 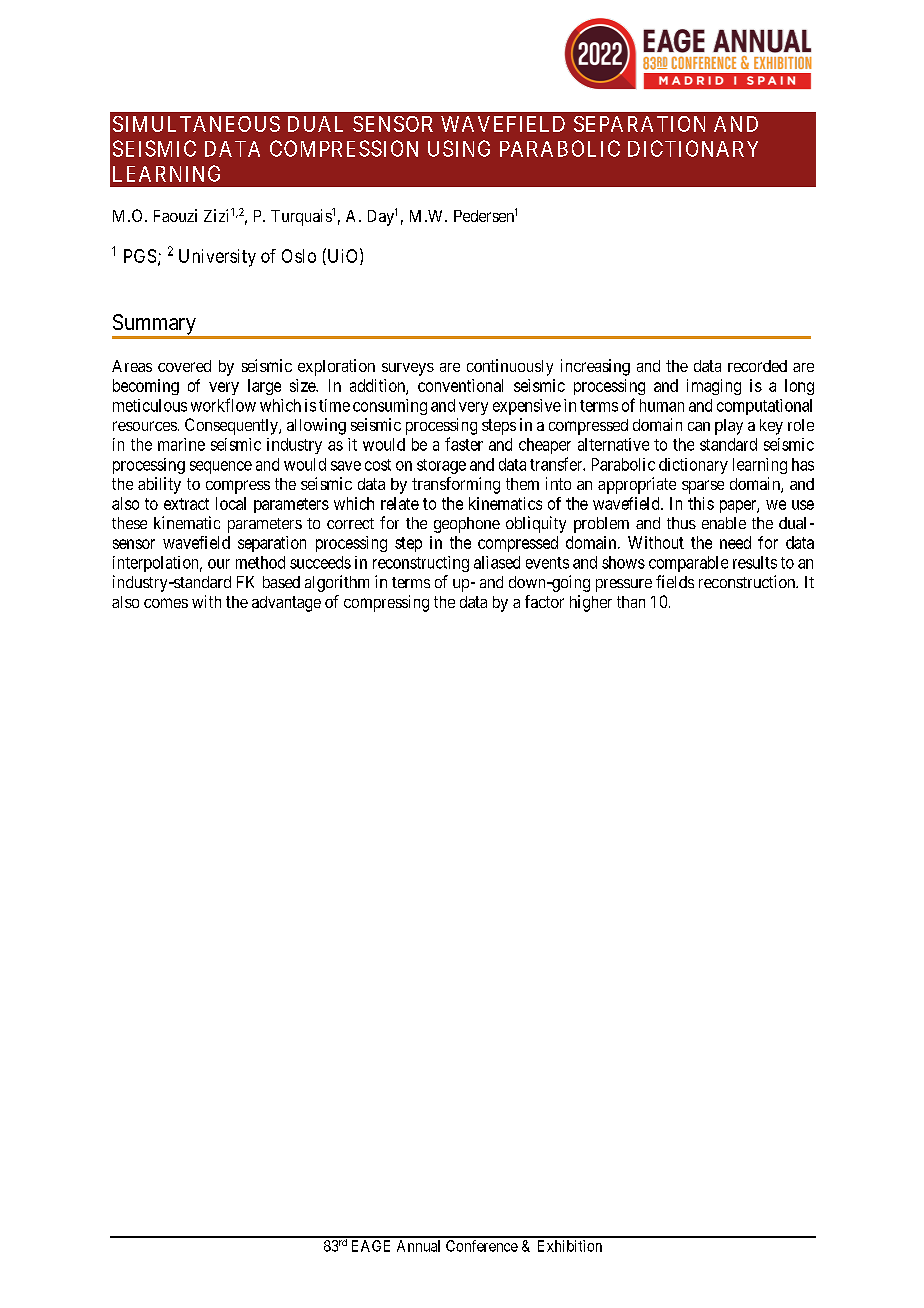 What do you see at coordinates (140, 256) in the page?
I see `PGS` at bounding box center [140, 256].
